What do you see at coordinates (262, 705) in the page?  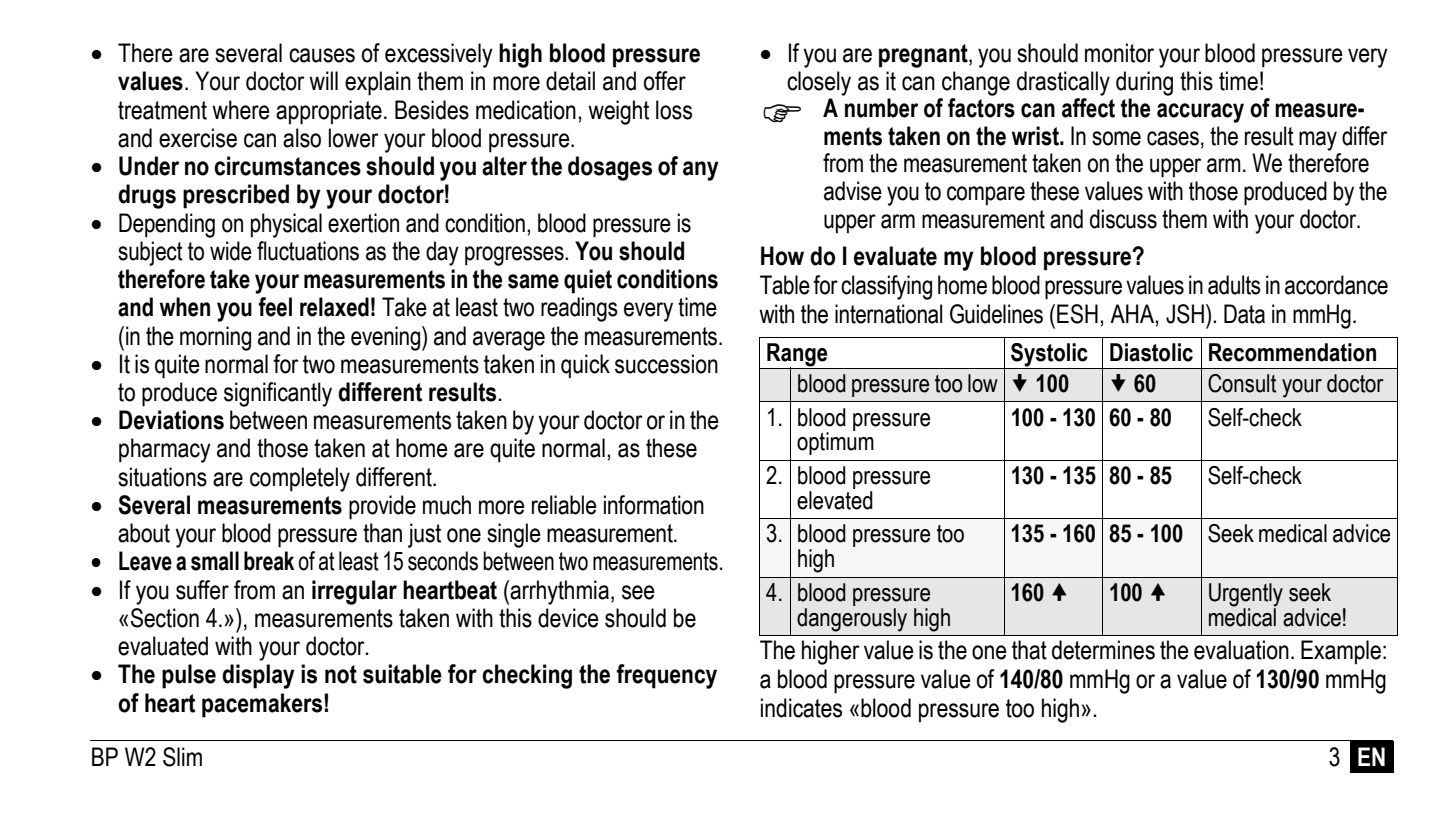 I see `pacemakers` at bounding box center [262, 705].
